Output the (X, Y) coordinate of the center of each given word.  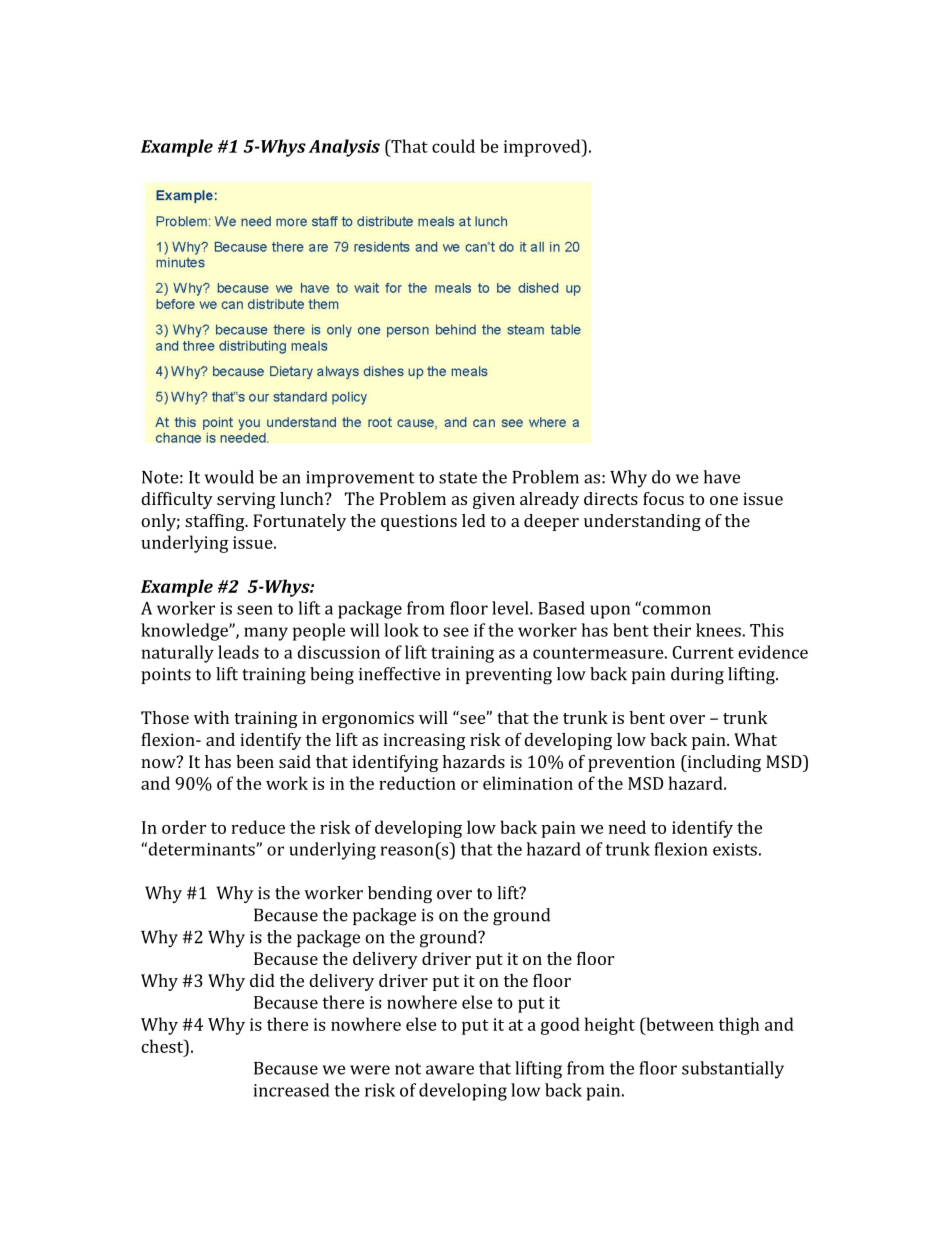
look (401, 630)
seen (255, 610)
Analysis (344, 148)
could (453, 146)
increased (291, 1090)
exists (735, 849)
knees (718, 630)
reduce (258, 827)
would (229, 477)
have (722, 477)
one (724, 500)
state (458, 478)
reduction (417, 783)
